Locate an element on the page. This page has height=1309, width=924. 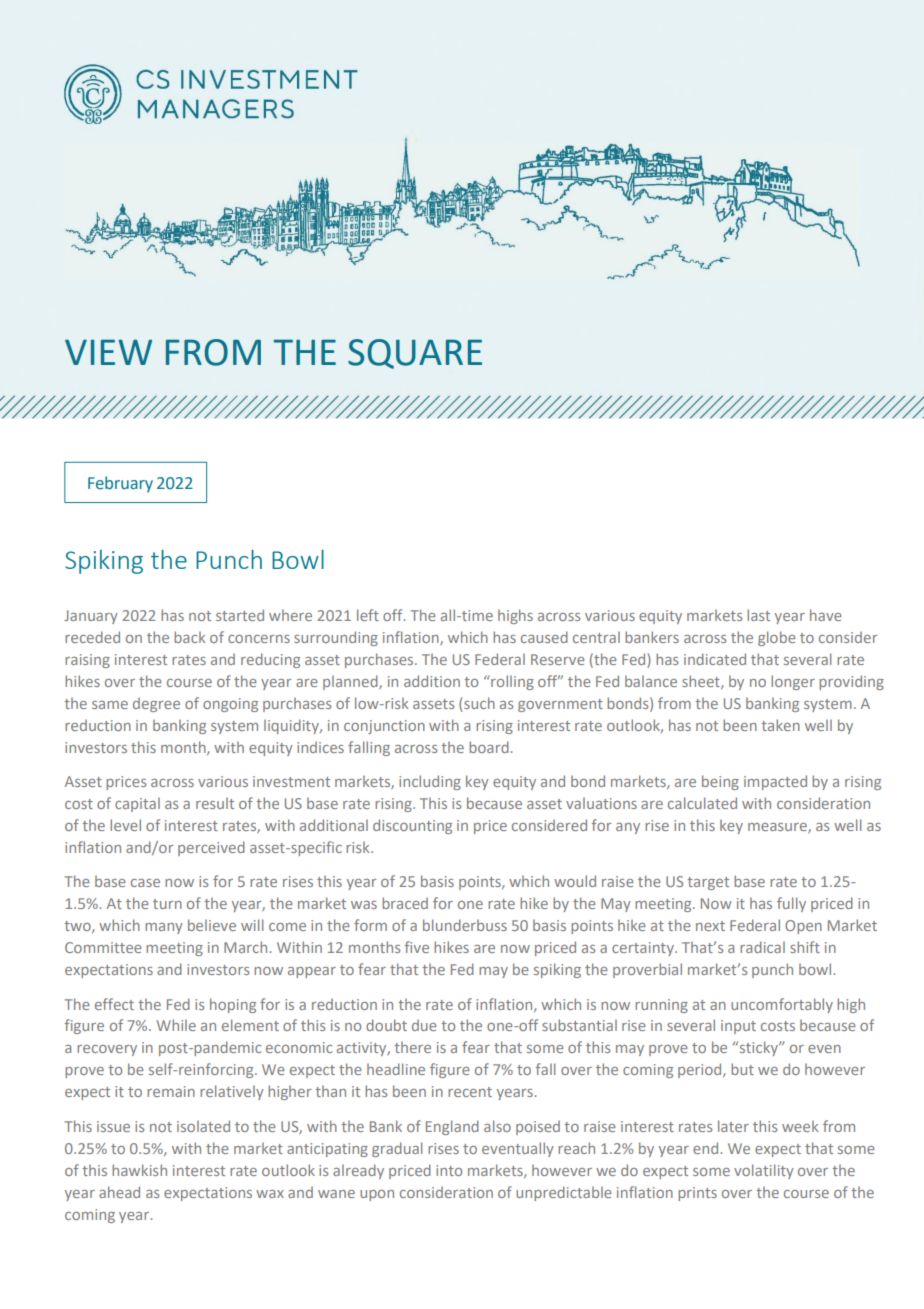
last is located at coordinates (758, 615).
